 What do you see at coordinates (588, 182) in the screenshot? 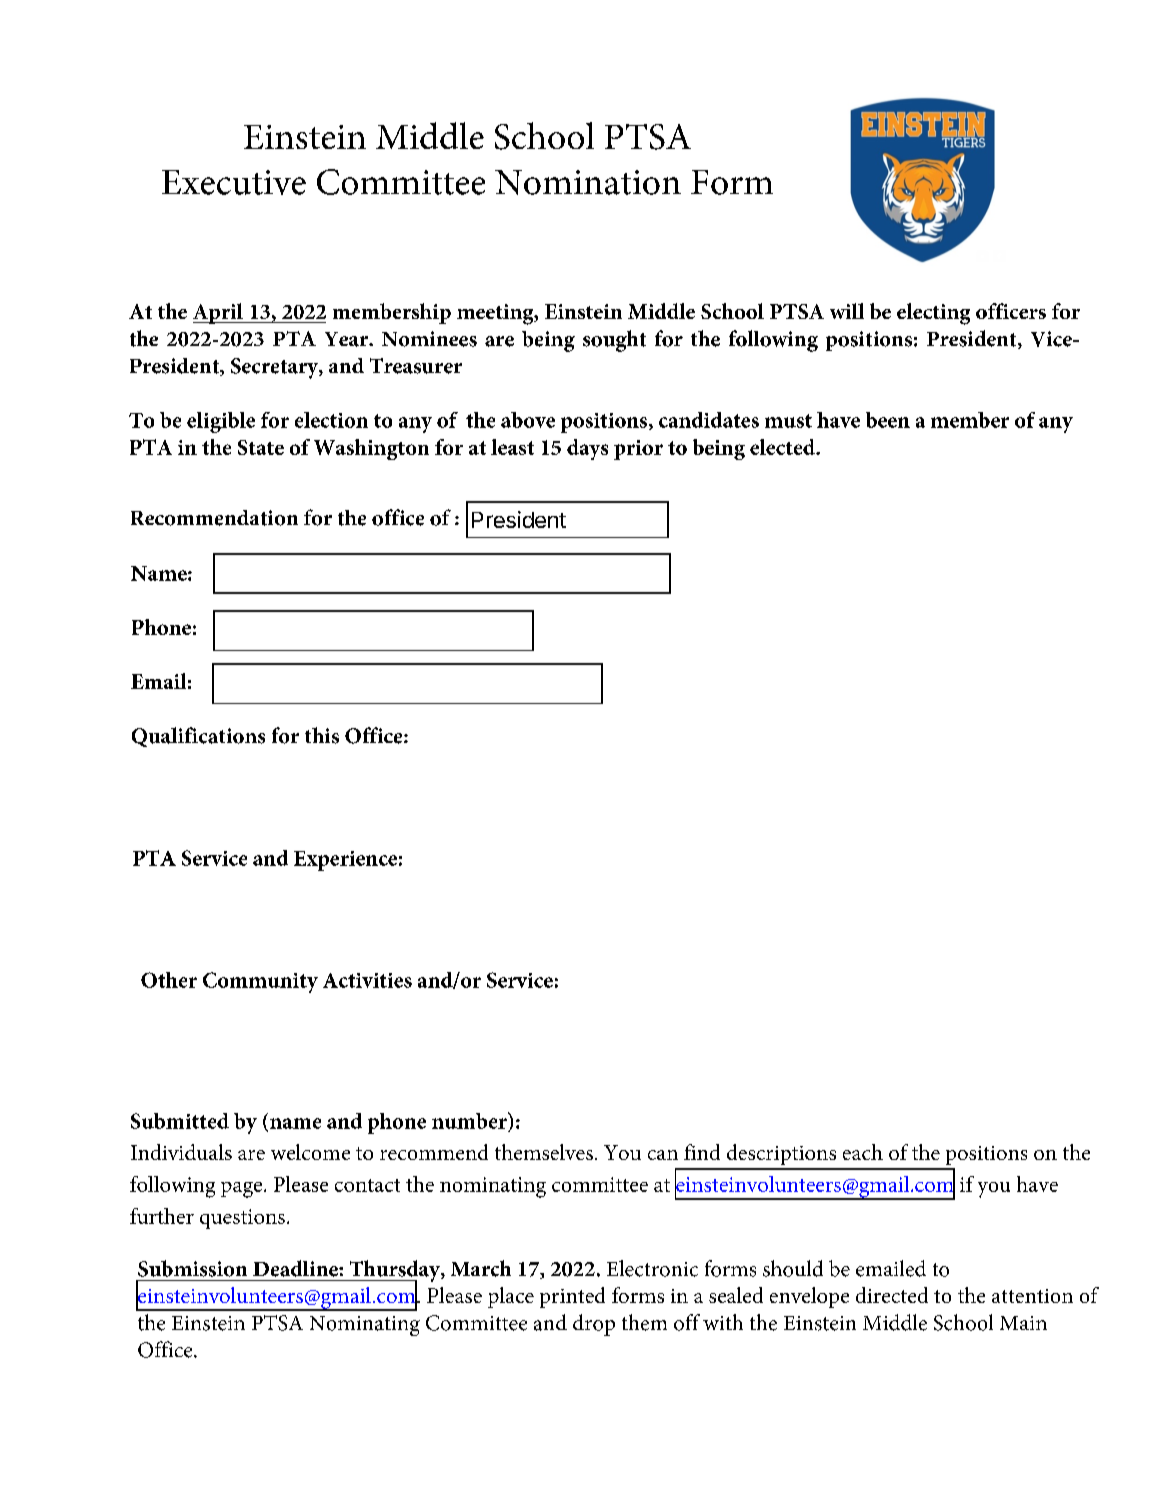
I see `Nomination` at bounding box center [588, 182].
